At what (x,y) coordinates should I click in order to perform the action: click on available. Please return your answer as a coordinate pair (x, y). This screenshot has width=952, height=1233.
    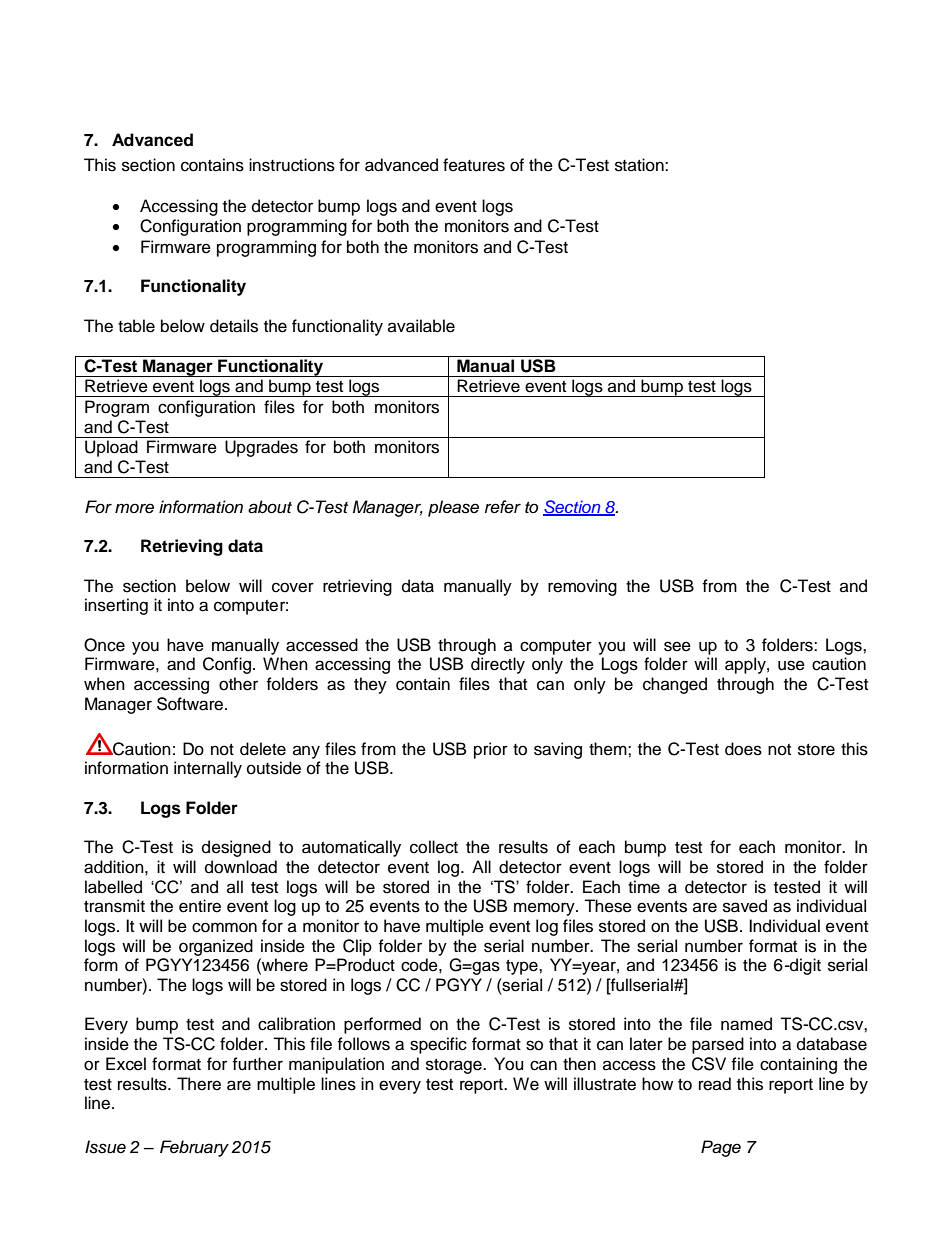
    Looking at the image, I should click on (421, 326).
